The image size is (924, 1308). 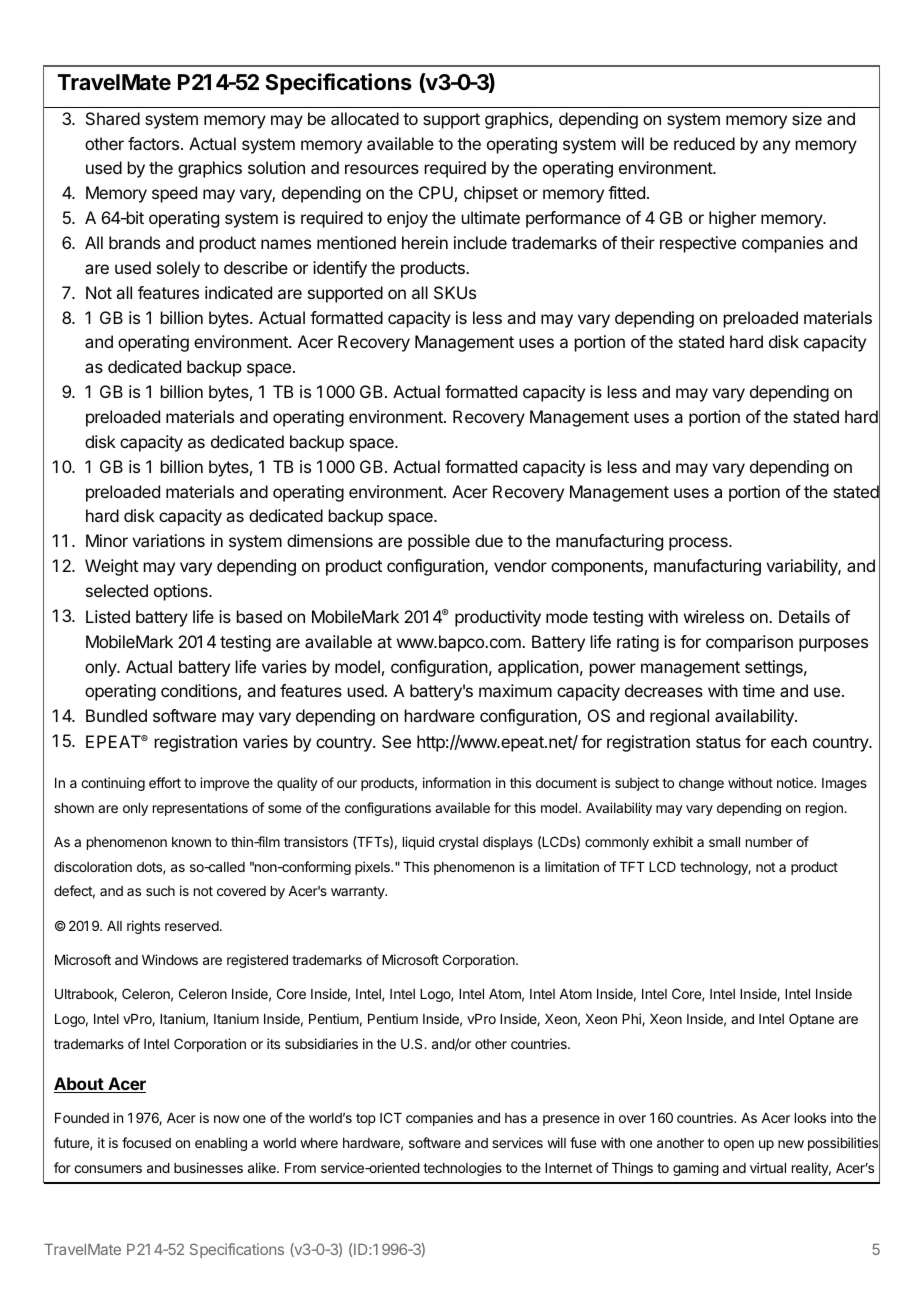 I want to click on CPU, so click(x=436, y=192).
